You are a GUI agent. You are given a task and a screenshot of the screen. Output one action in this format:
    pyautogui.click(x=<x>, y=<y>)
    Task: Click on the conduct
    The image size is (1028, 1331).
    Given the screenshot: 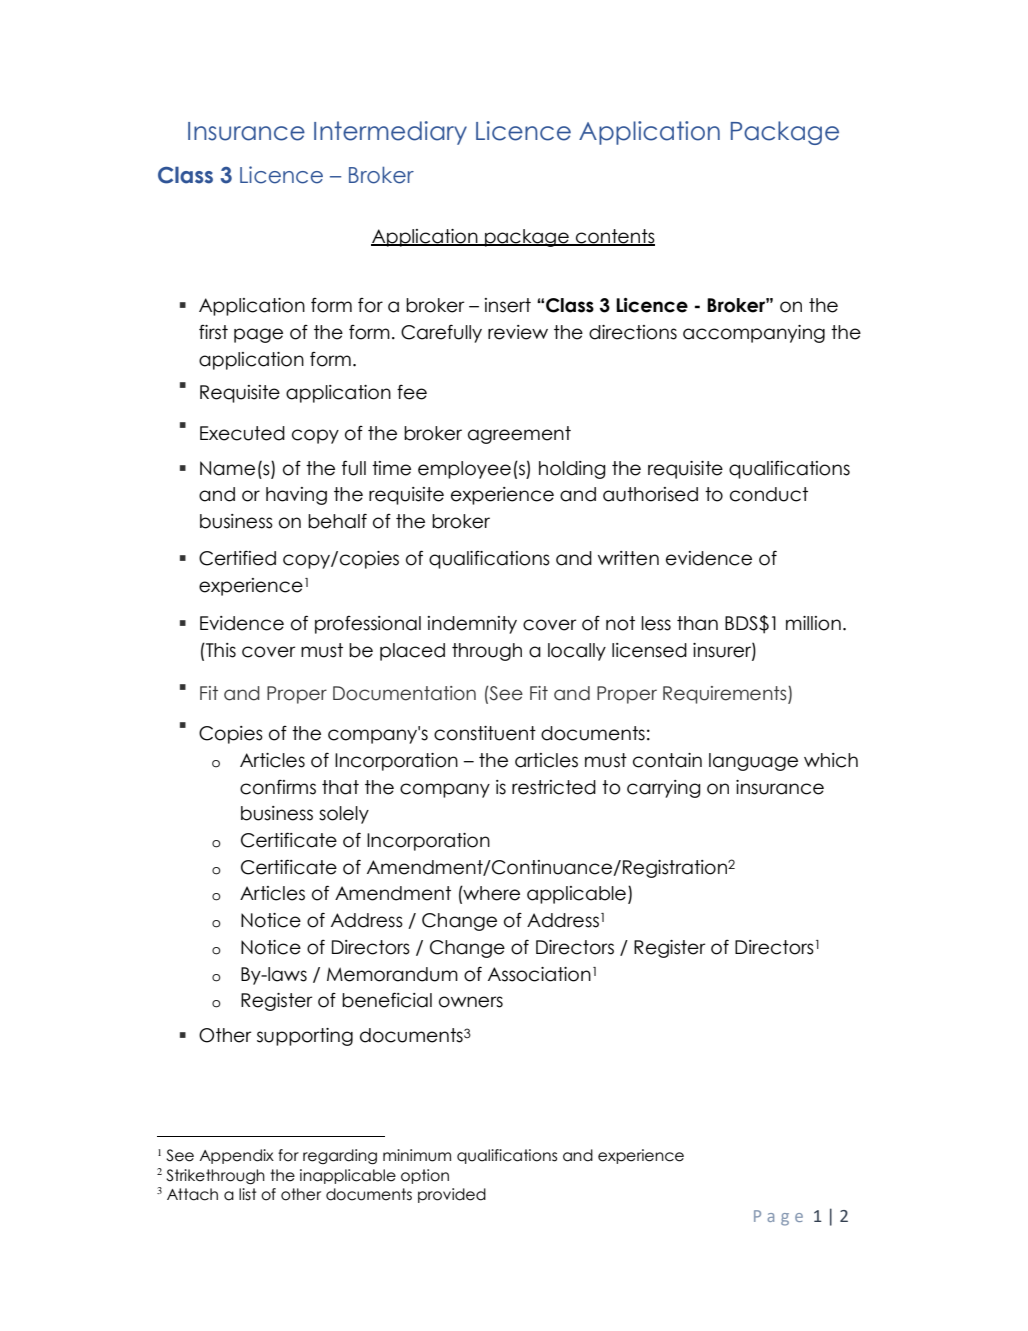 What is the action you would take?
    pyautogui.click(x=769, y=494)
